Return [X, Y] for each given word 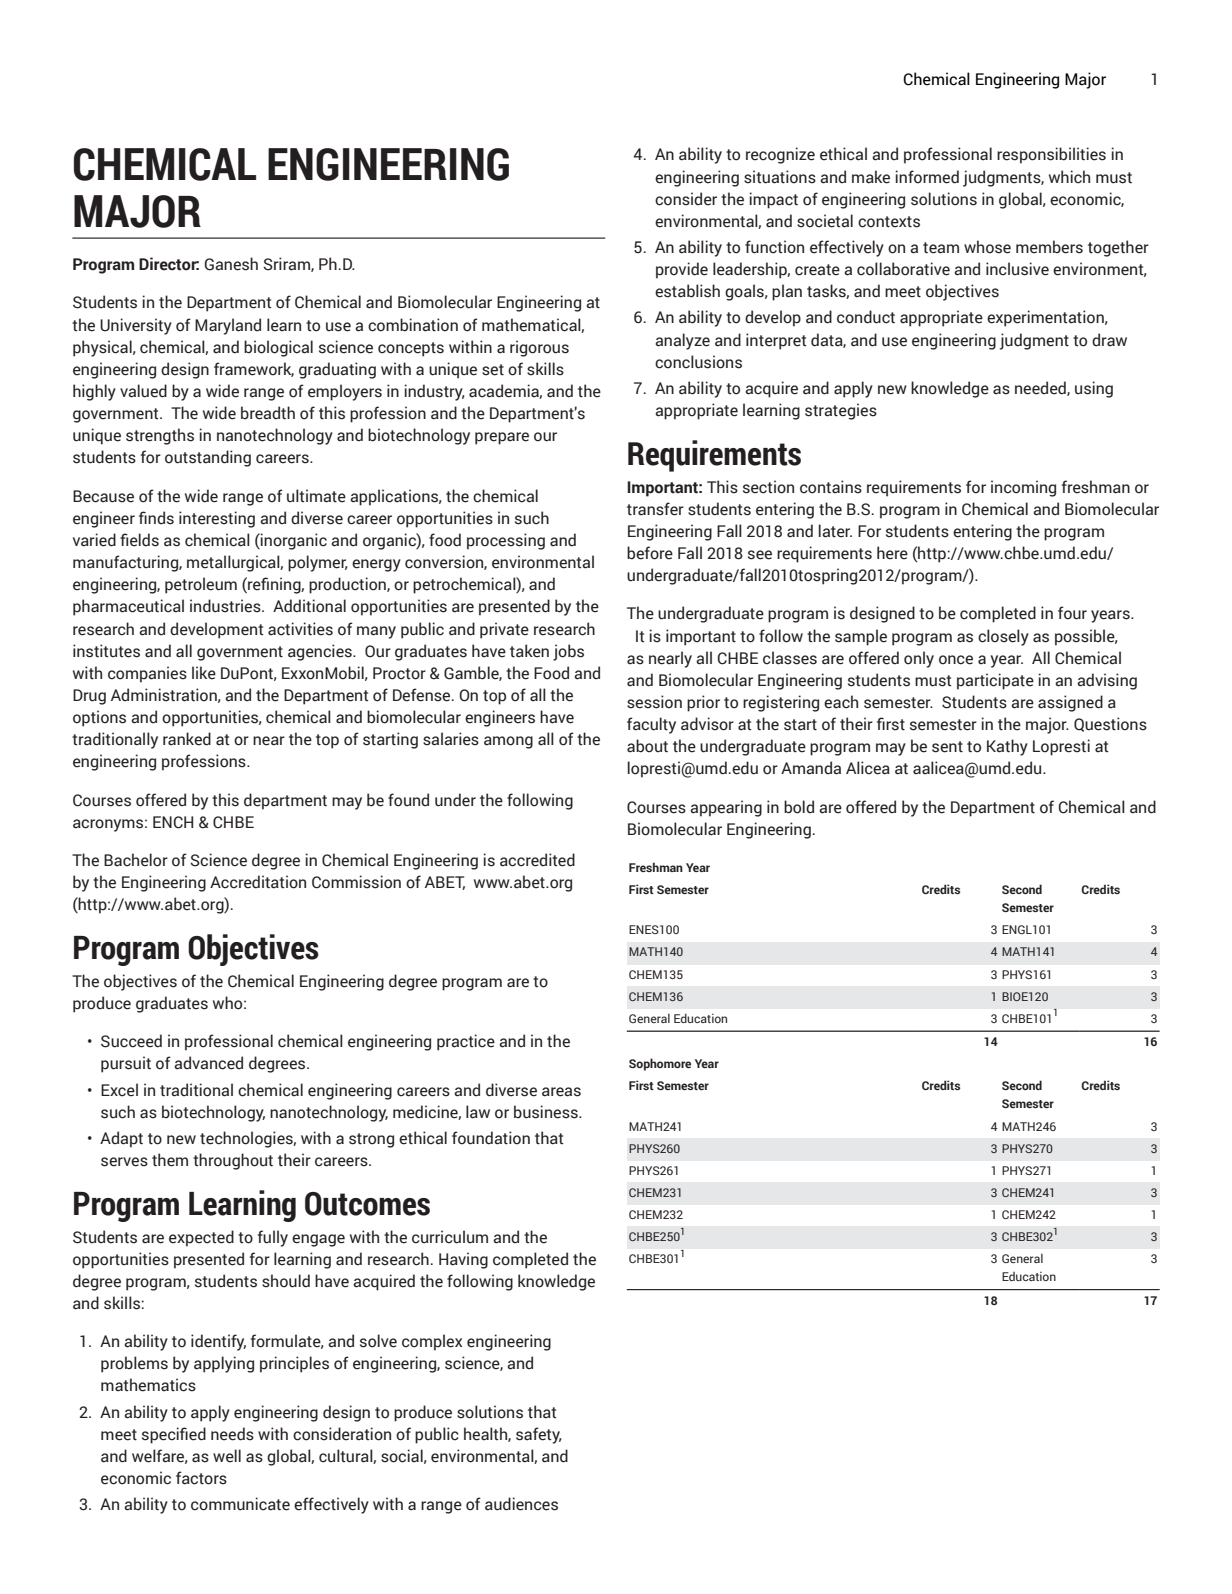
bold [799, 807]
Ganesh [231, 264]
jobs [568, 652]
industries [226, 606]
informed [927, 177]
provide [682, 270]
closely [1003, 637]
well [227, 1456]
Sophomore [660, 1064]
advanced [208, 1063]
